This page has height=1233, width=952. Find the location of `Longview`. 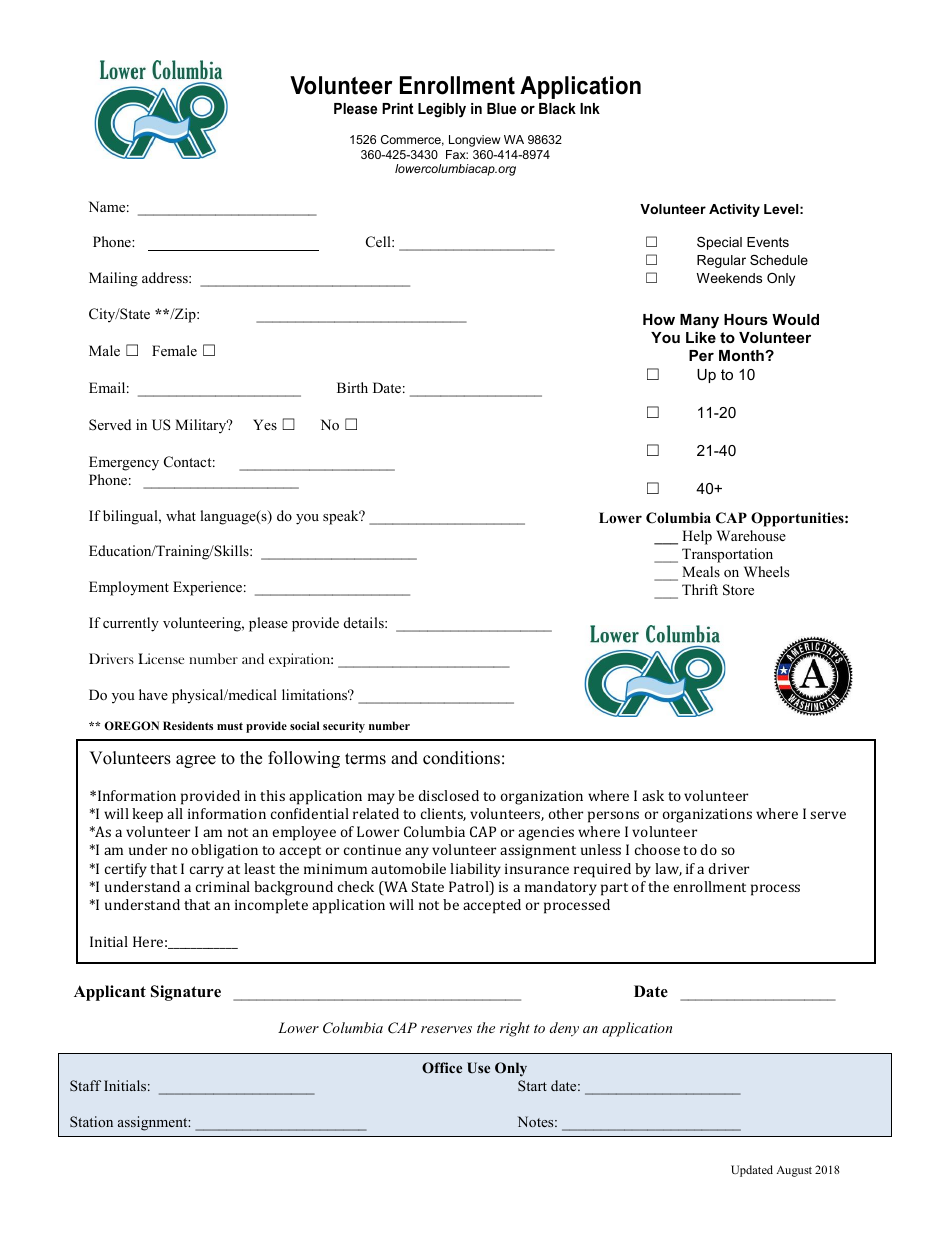

Longview is located at coordinates (474, 141).
